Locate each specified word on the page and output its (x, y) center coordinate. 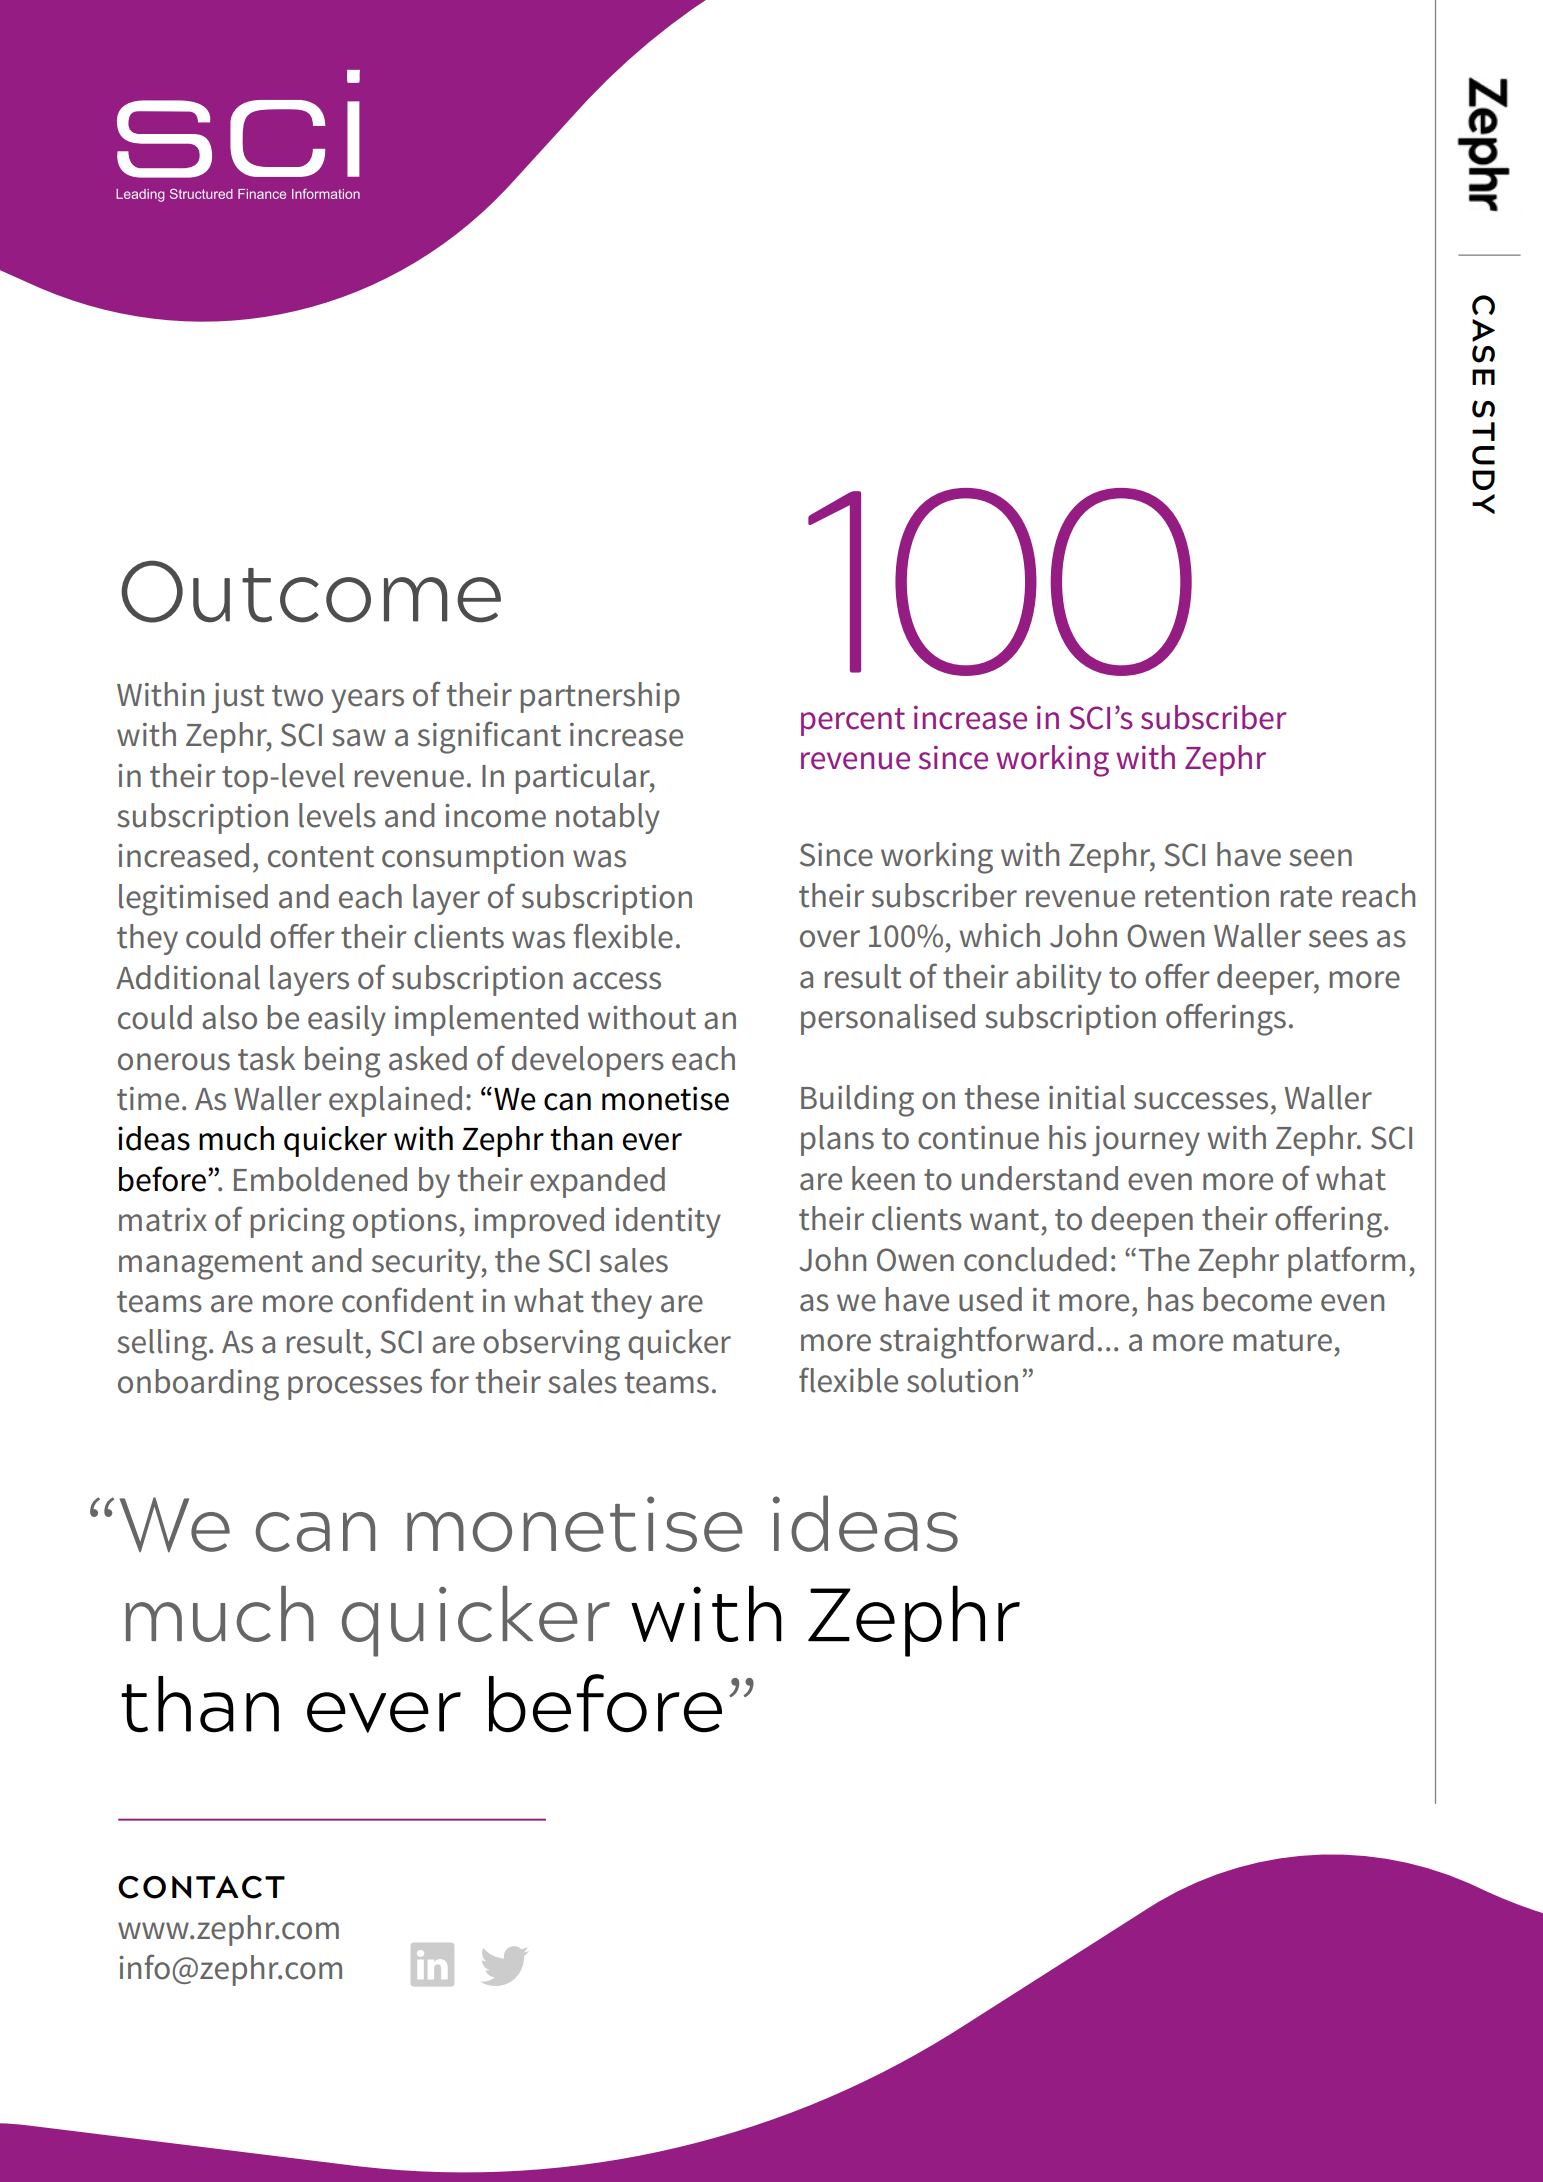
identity (668, 1222)
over (830, 939)
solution (962, 1380)
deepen (1142, 1221)
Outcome (311, 591)
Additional (188, 977)
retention (1207, 896)
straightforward (987, 1342)
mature (1283, 1341)
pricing (298, 1223)
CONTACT (201, 1887)
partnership (600, 697)
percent (853, 722)
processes (355, 1388)
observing (551, 1345)
